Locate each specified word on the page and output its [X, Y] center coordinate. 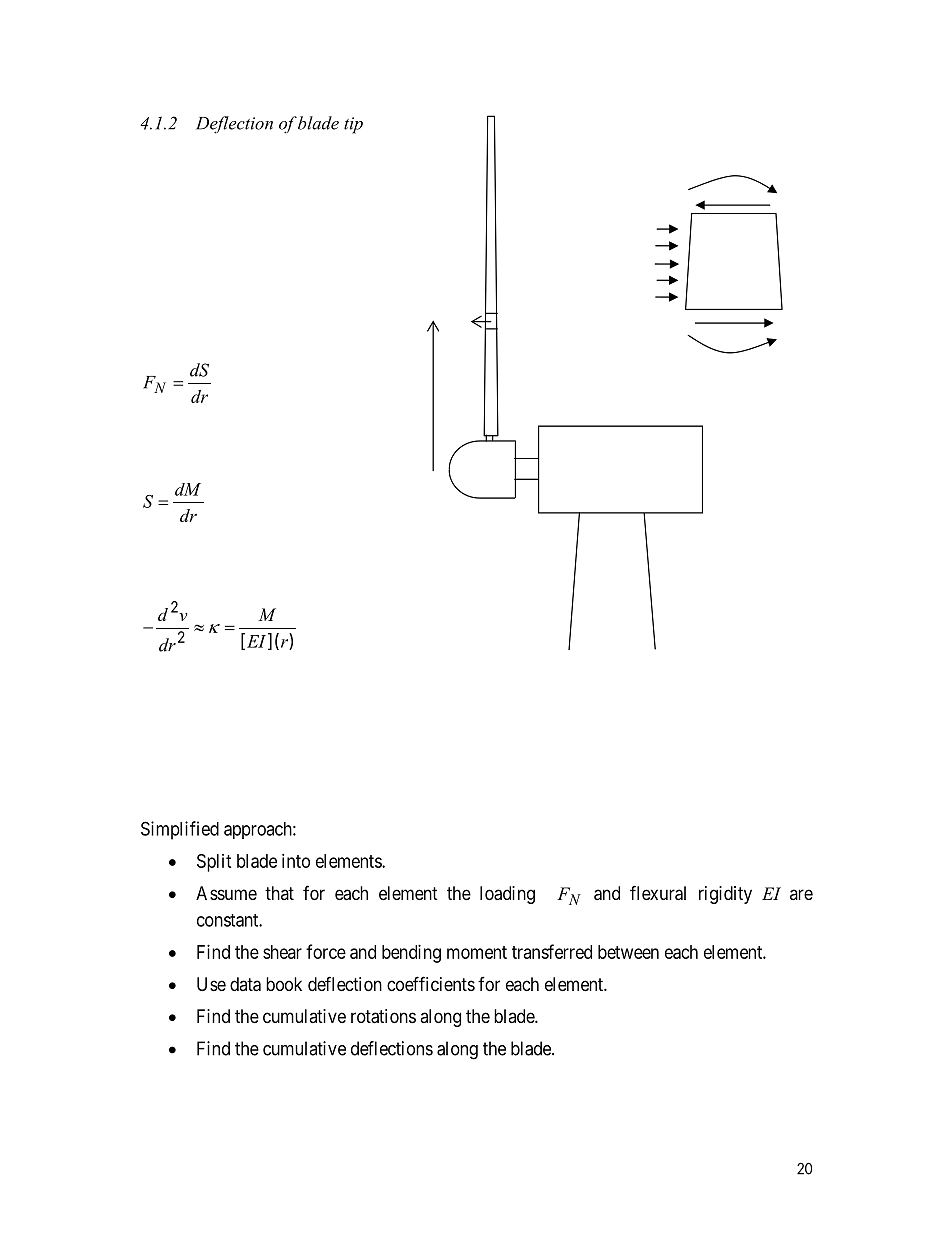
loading [507, 895]
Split [214, 863]
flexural [658, 893]
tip [353, 125]
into [296, 861]
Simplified [180, 830]
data [245, 984]
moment [477, 952]
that [279, 893]
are [801, 894]
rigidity [725, 895]
